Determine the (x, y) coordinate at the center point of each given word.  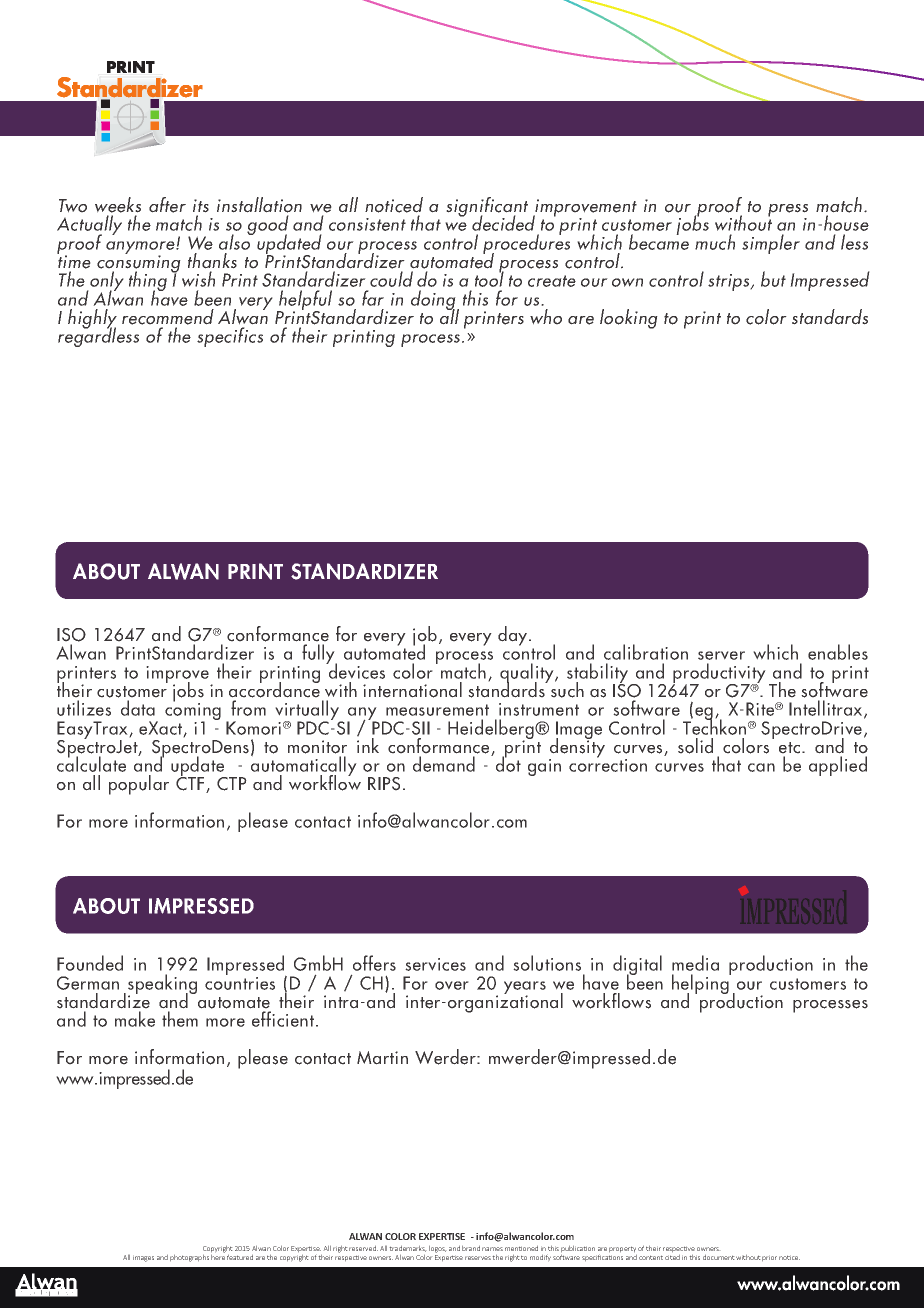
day (514, 636)
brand (471, 1248)
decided (503, 223)
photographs (189, 1258)
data (138, 708)
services (435, 964)
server (721, 655)
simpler (771, 244)
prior (769, 1258)
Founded (90, 963)
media (695, 963)
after (167, 205)
